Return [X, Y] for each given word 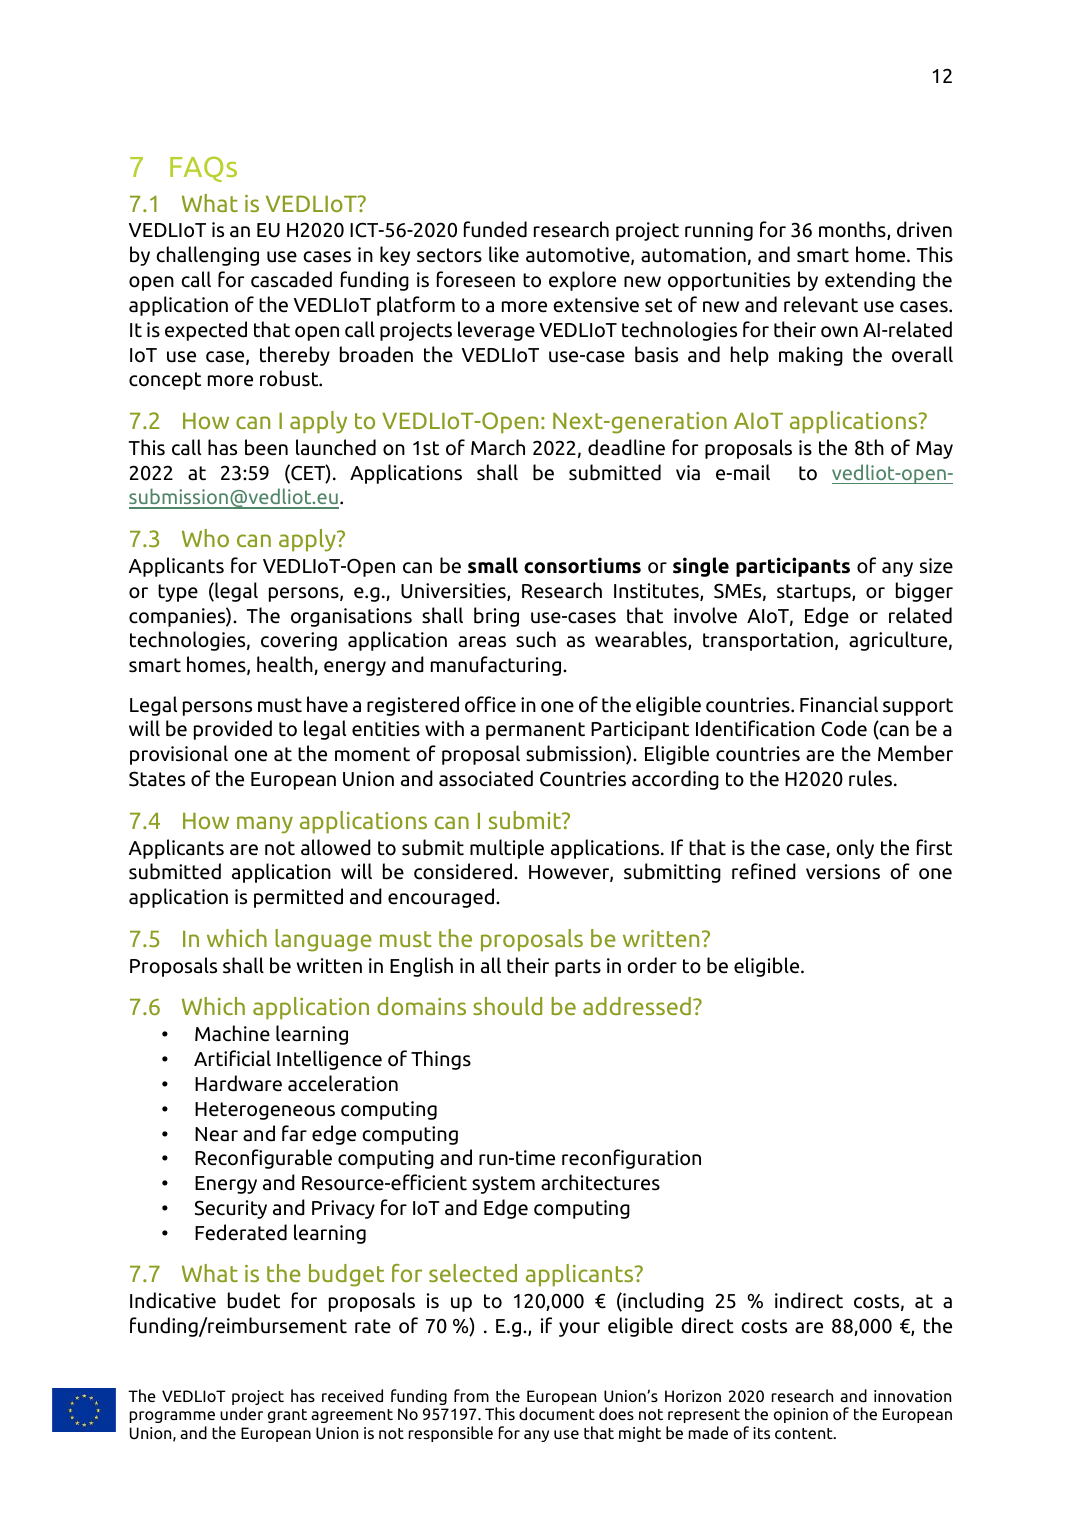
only [855, 849]
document [557, 1413]
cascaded [291, 279]
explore [582, 281]
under [241, 1413]
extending [870, 281]
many [265, 825]
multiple [507, 849]
